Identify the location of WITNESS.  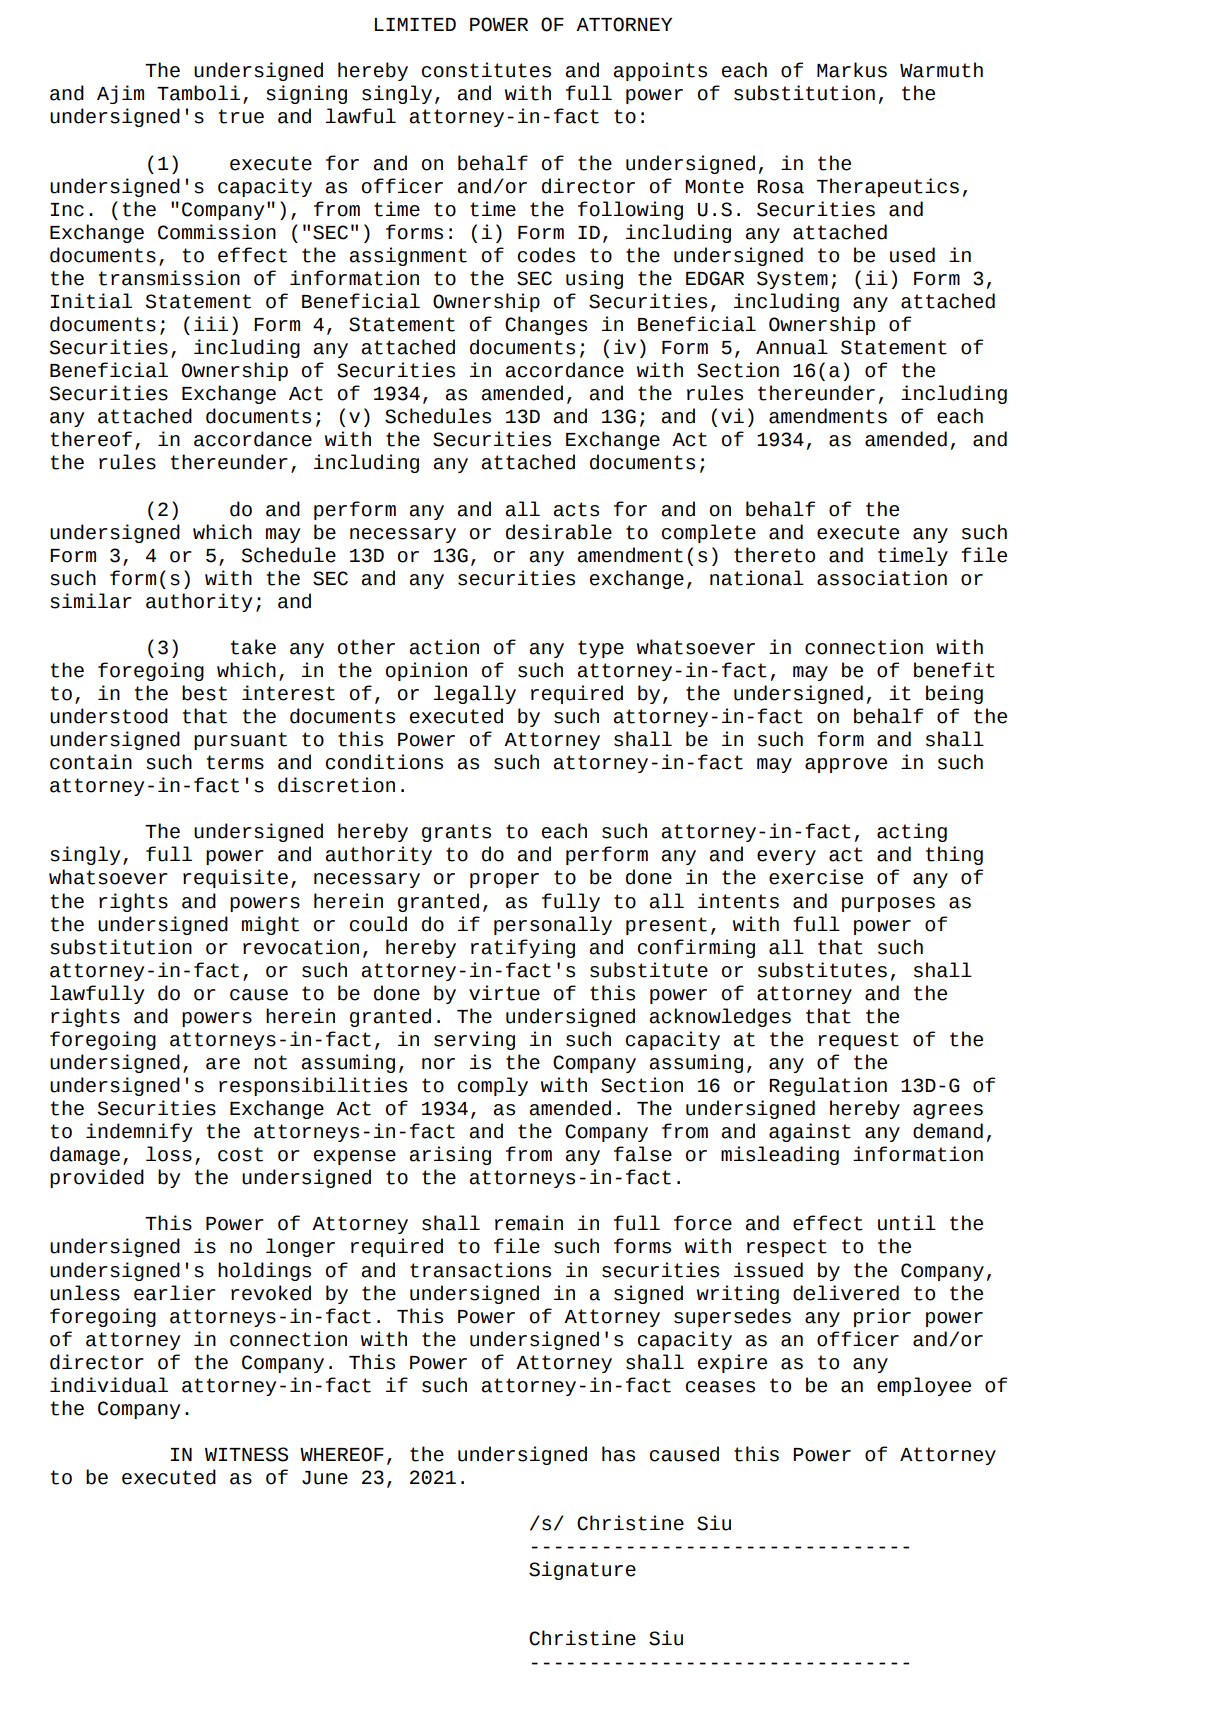
(246, 1454).
